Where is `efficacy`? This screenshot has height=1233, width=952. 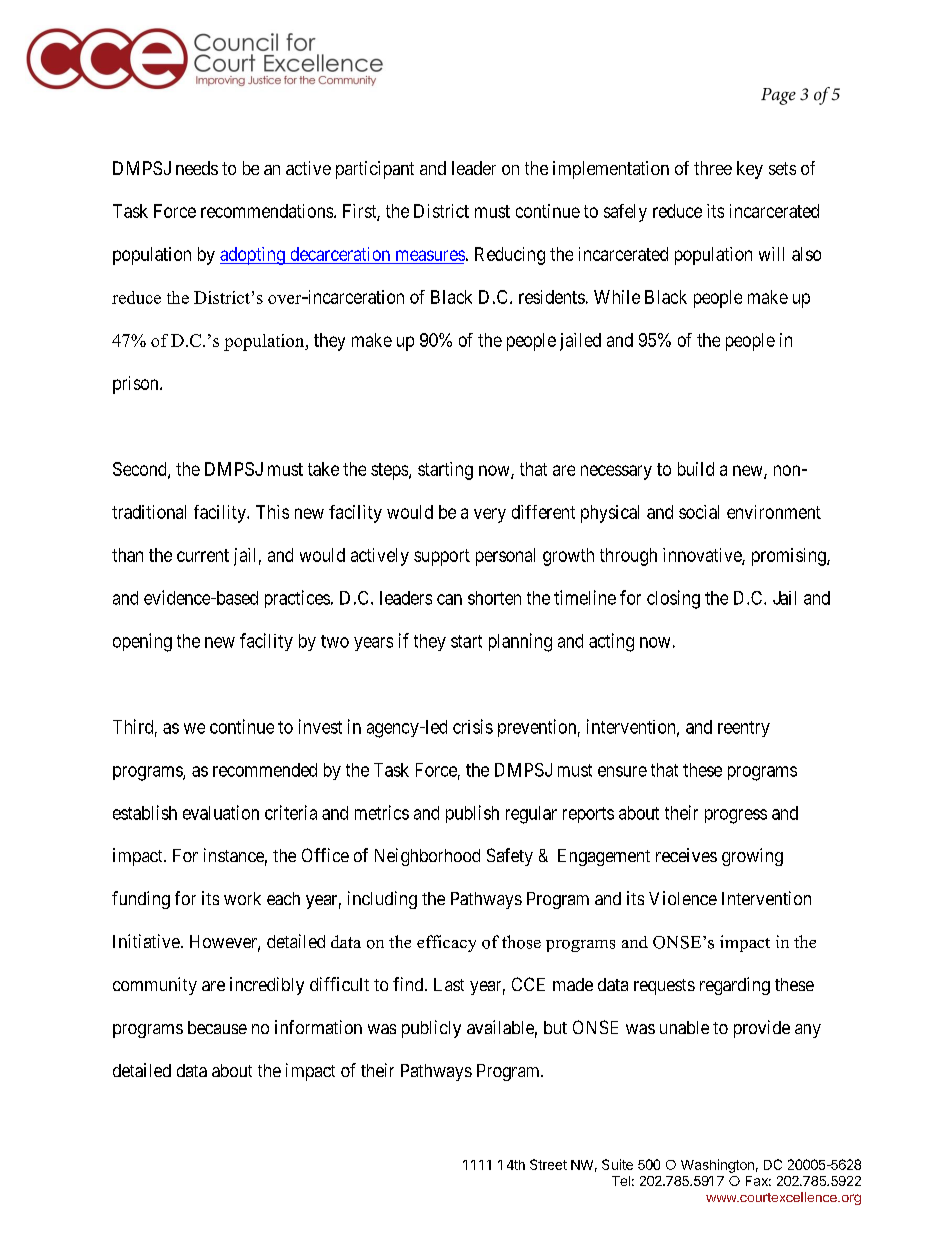 efficacy is located at coordinates (446, 943).
